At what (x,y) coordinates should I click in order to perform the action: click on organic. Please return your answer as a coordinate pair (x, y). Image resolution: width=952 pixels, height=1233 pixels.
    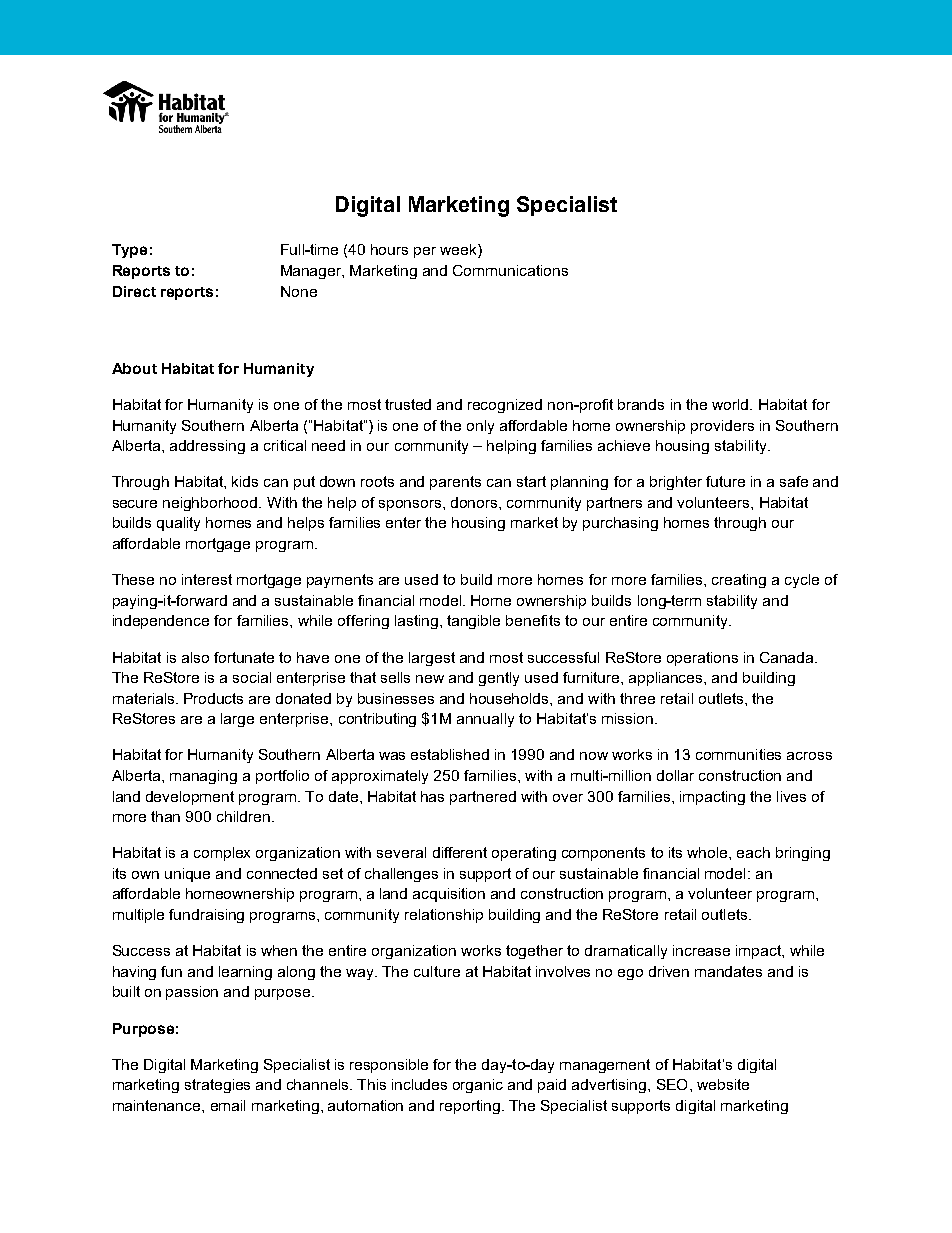
    Looking at the image, I should click on (478, 1086).
